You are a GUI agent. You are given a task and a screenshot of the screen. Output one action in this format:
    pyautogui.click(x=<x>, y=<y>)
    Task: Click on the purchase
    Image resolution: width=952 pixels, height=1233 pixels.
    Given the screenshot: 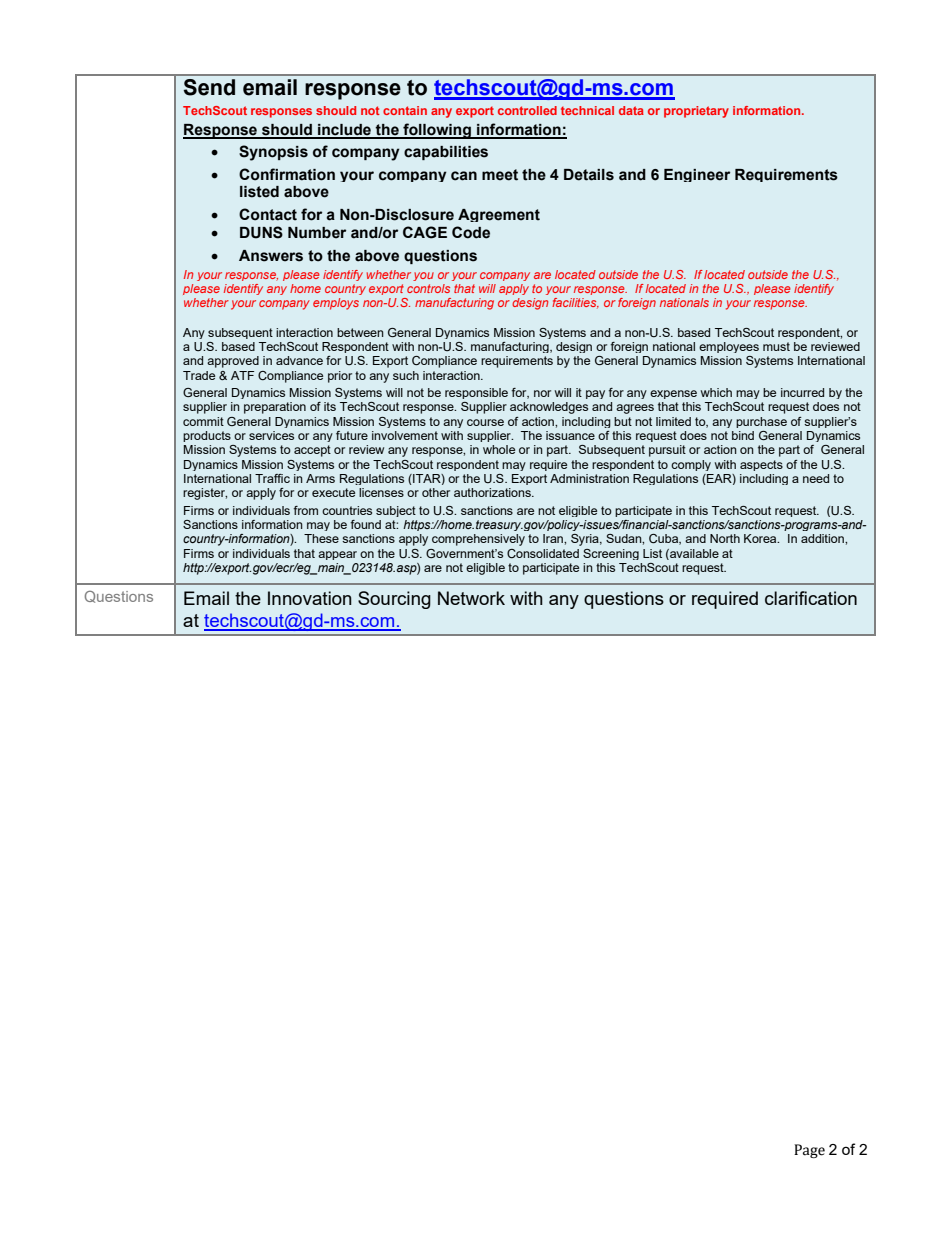 What is the action you would take?
    pyautogui.click(x=761, y=422)
